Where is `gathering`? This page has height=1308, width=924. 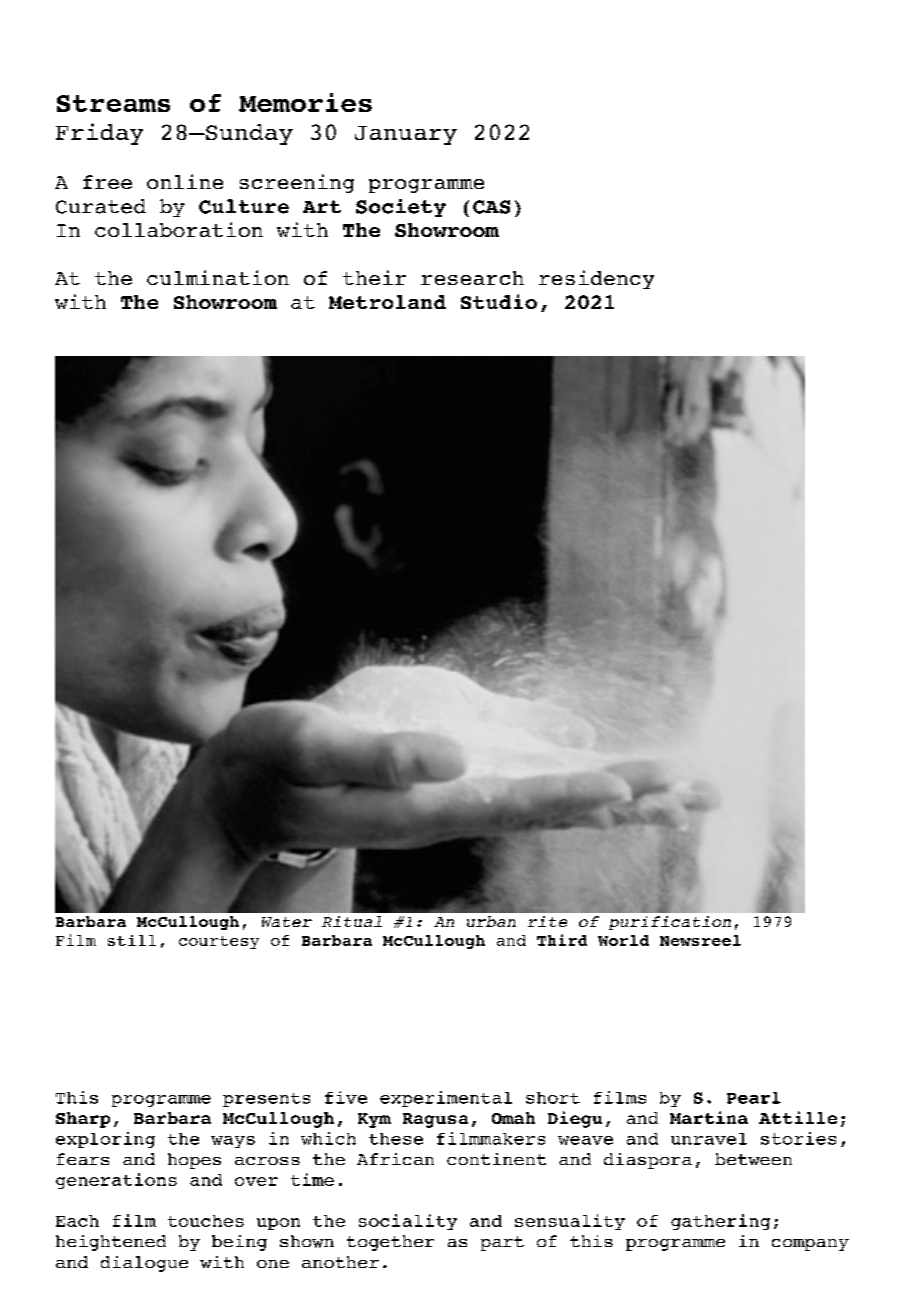 gathering is located at coordinates (720, 1222).
